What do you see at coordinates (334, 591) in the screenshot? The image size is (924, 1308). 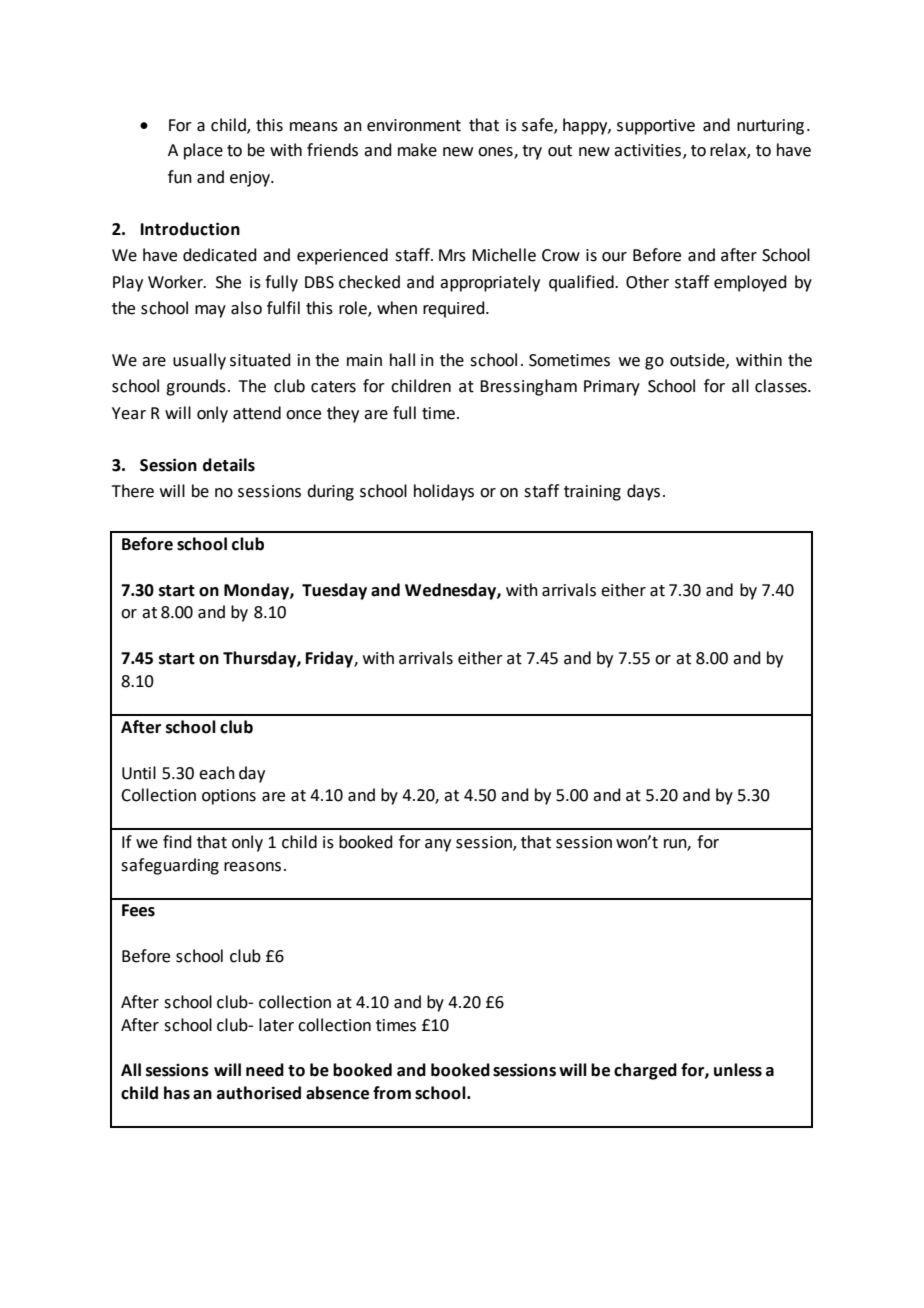 I see `Tuesday` at bounding box center [334, 591].
